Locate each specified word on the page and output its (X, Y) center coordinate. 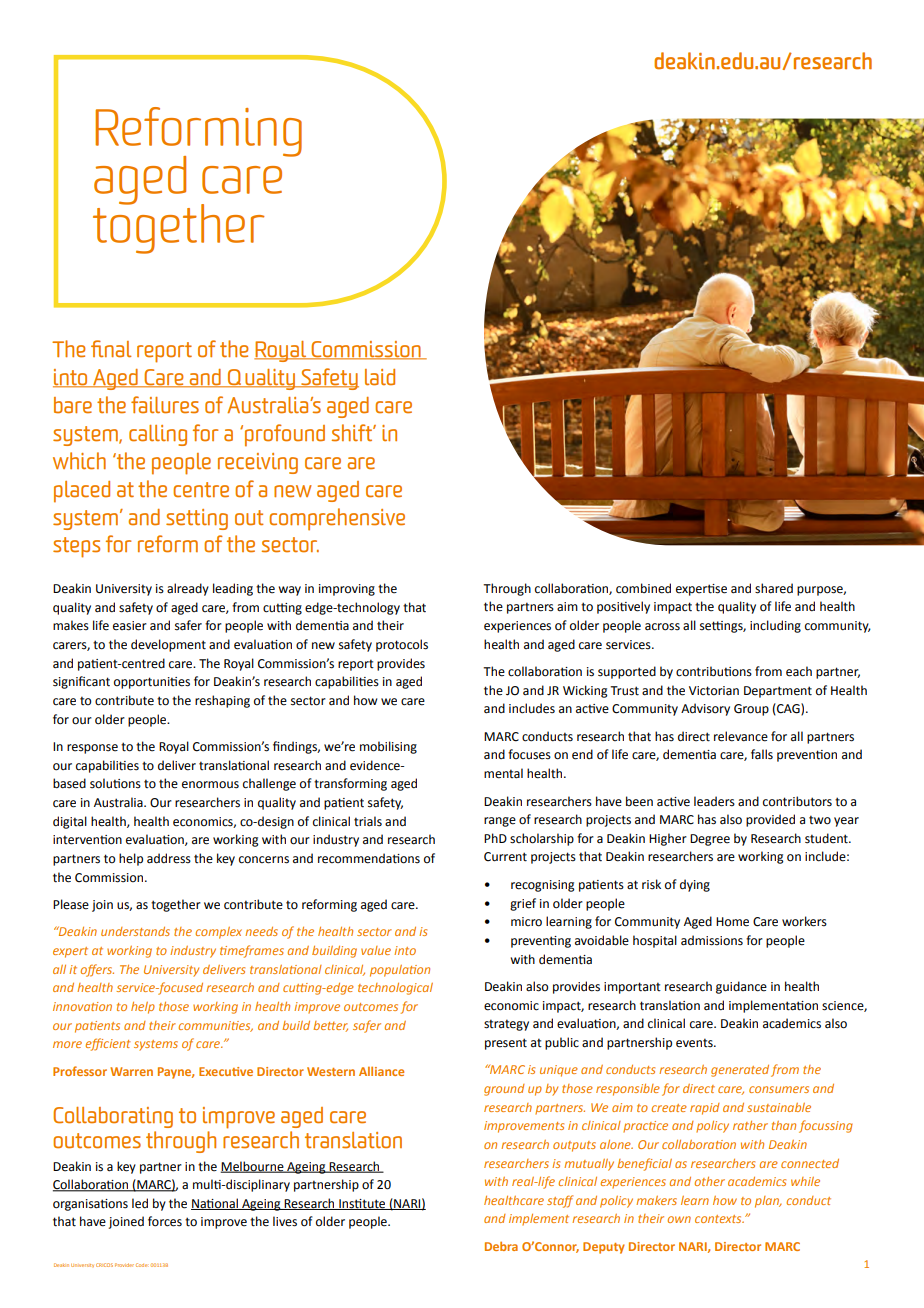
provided (770, 820)
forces (165, 1221)
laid (380, 377)
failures (165, 405)
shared (774, 588)
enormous (210, 785)
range (500, 822)
